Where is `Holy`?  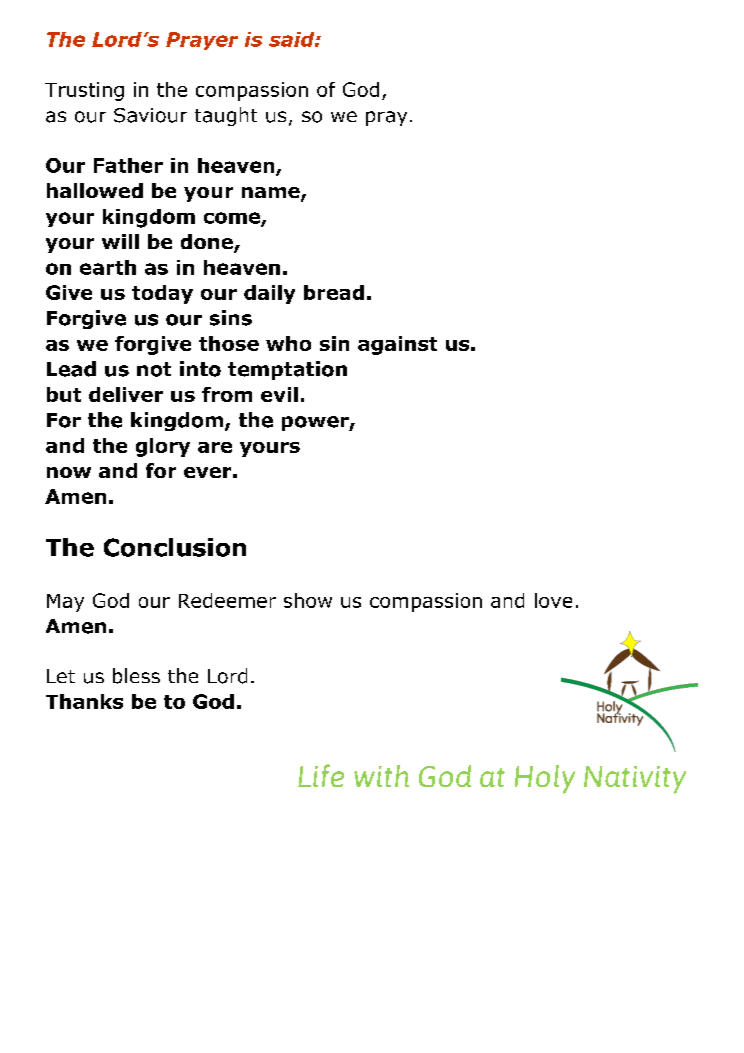 Holy is located at coordinates (545, 779).
